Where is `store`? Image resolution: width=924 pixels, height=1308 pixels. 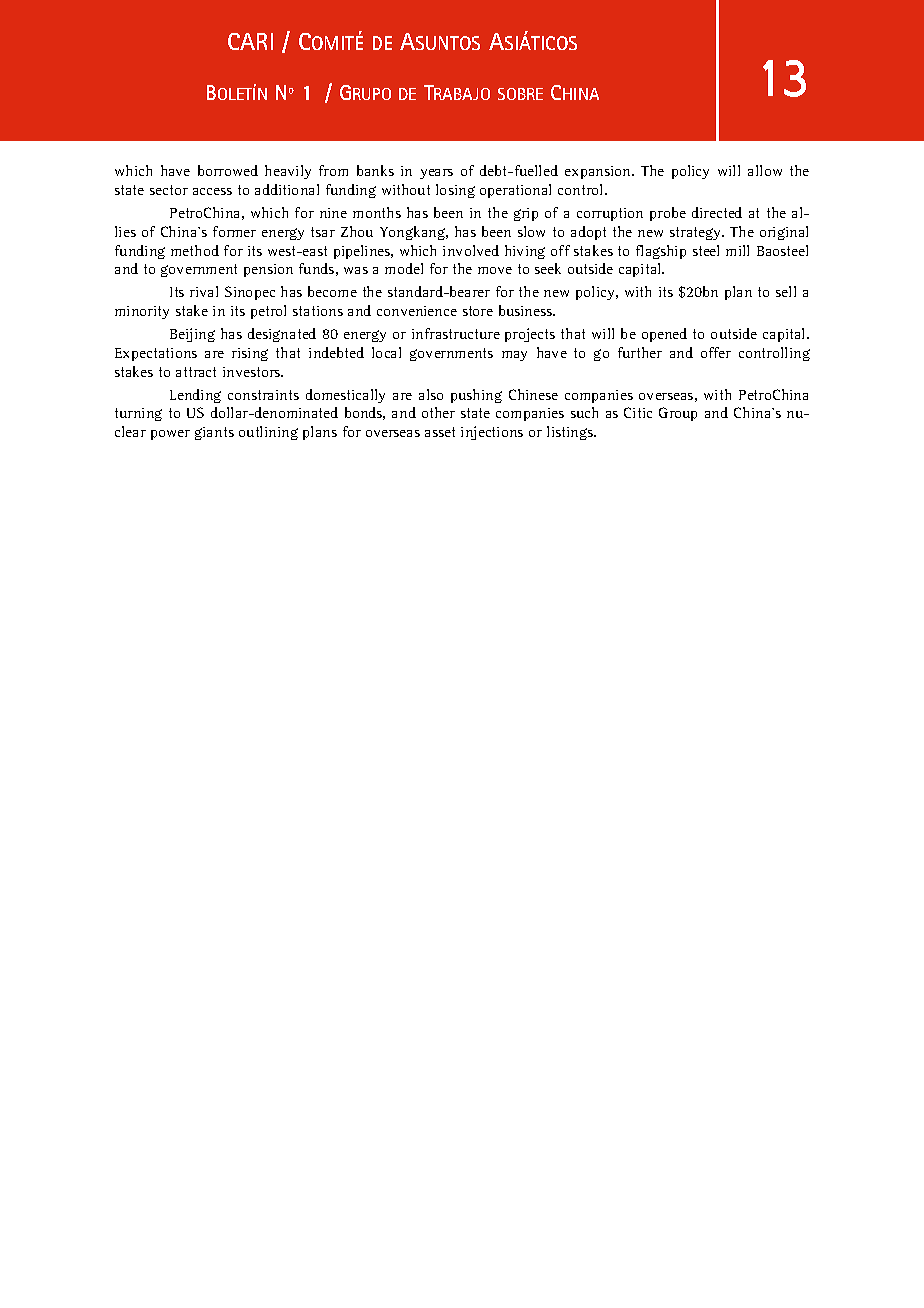
store is located at coordinates (478, 311).
